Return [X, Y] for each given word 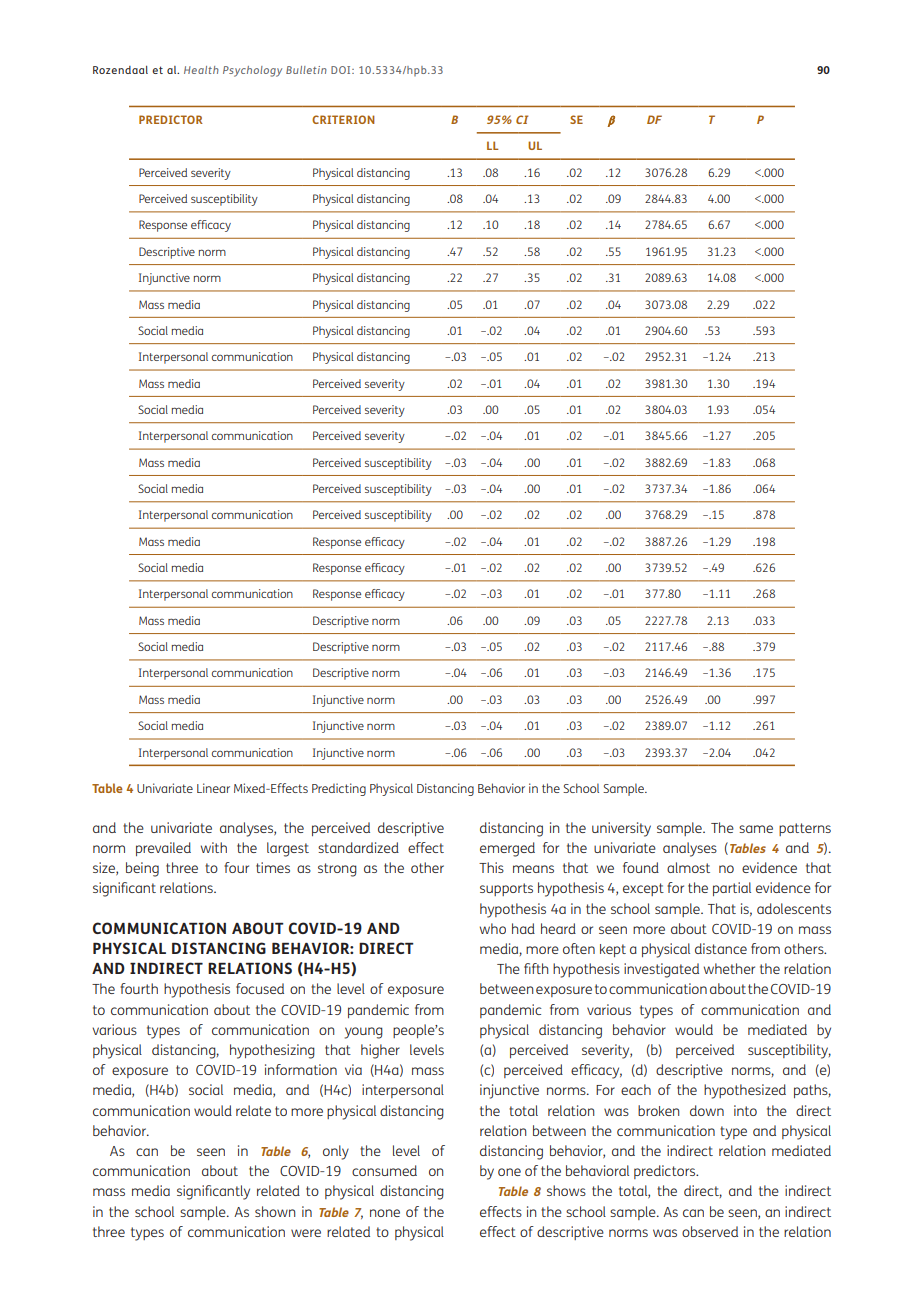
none [385, 1213]
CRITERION [343, 119]
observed [710, 1231]
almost [688, 867]
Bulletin [306, 70]
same [756, 829]
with [214, 847]
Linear [213, 788]
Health [201, 70]
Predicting [339, 789]
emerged [507, 849]
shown [275, 1211]
